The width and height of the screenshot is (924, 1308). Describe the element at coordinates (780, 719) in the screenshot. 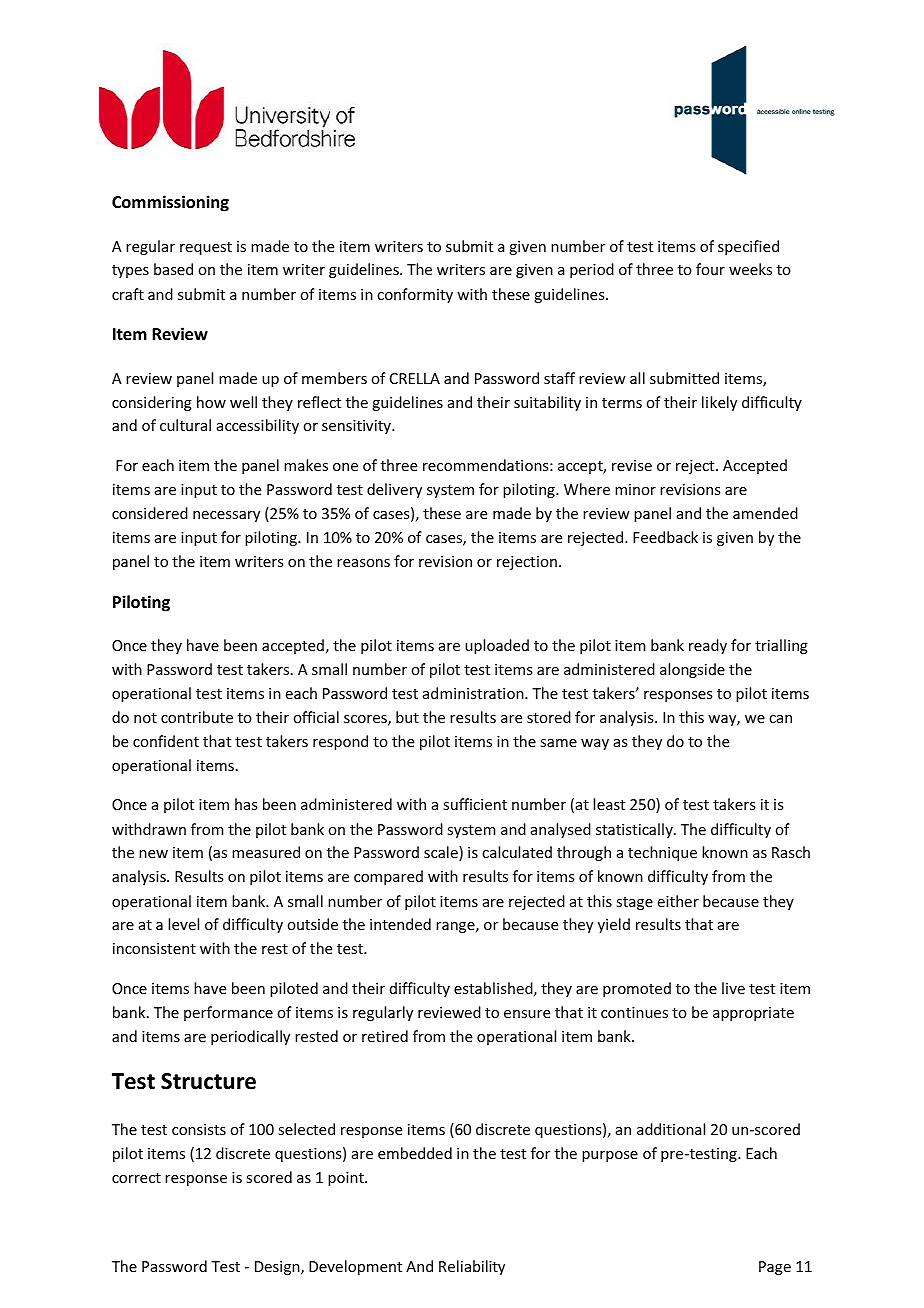

I see `can` at that location.
